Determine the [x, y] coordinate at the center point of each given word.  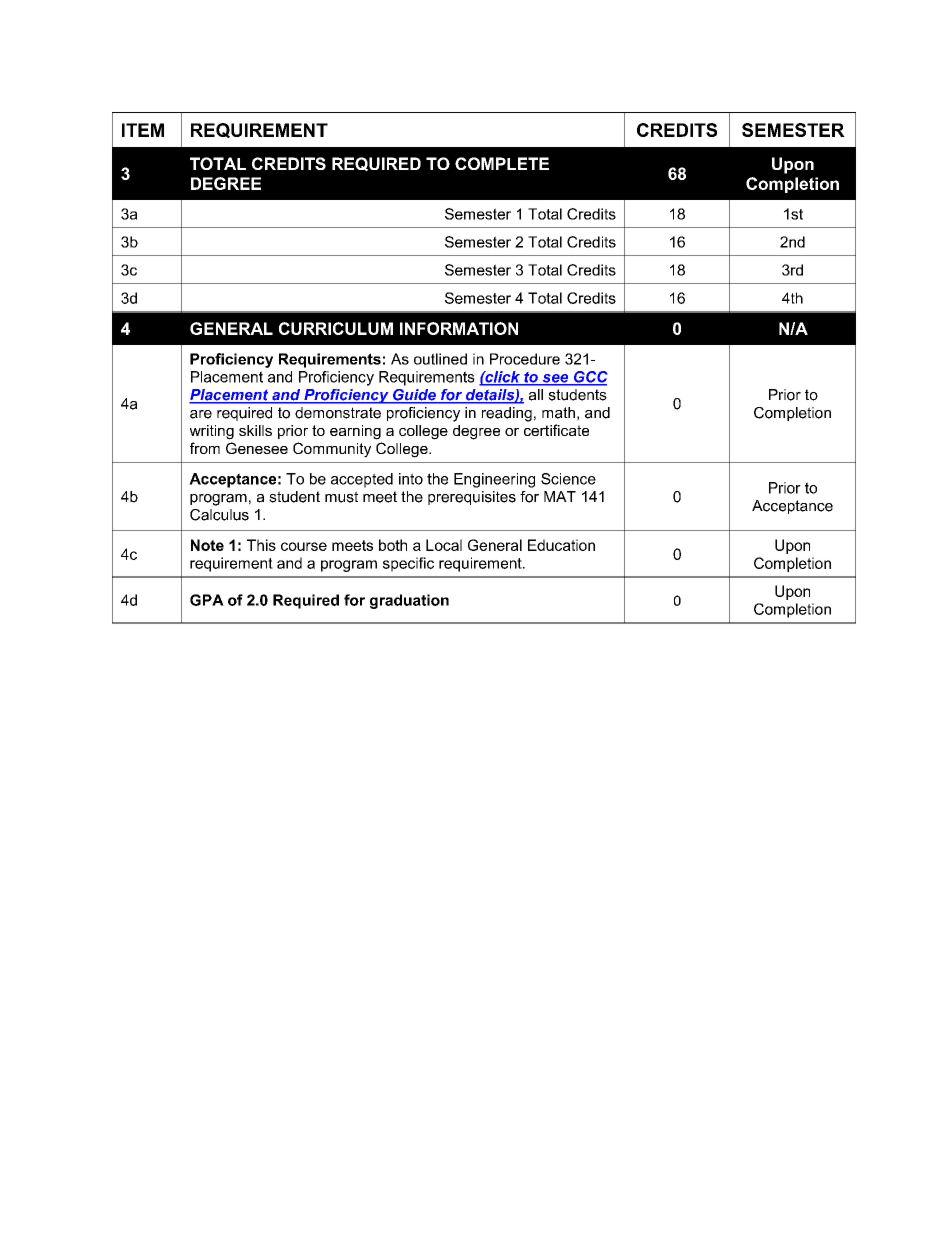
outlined [440, 359]
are [201, 414]
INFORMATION [459, 328]
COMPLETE [502, 163]
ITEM [143, 130]
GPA [207, 600]
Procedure [525, 359]
